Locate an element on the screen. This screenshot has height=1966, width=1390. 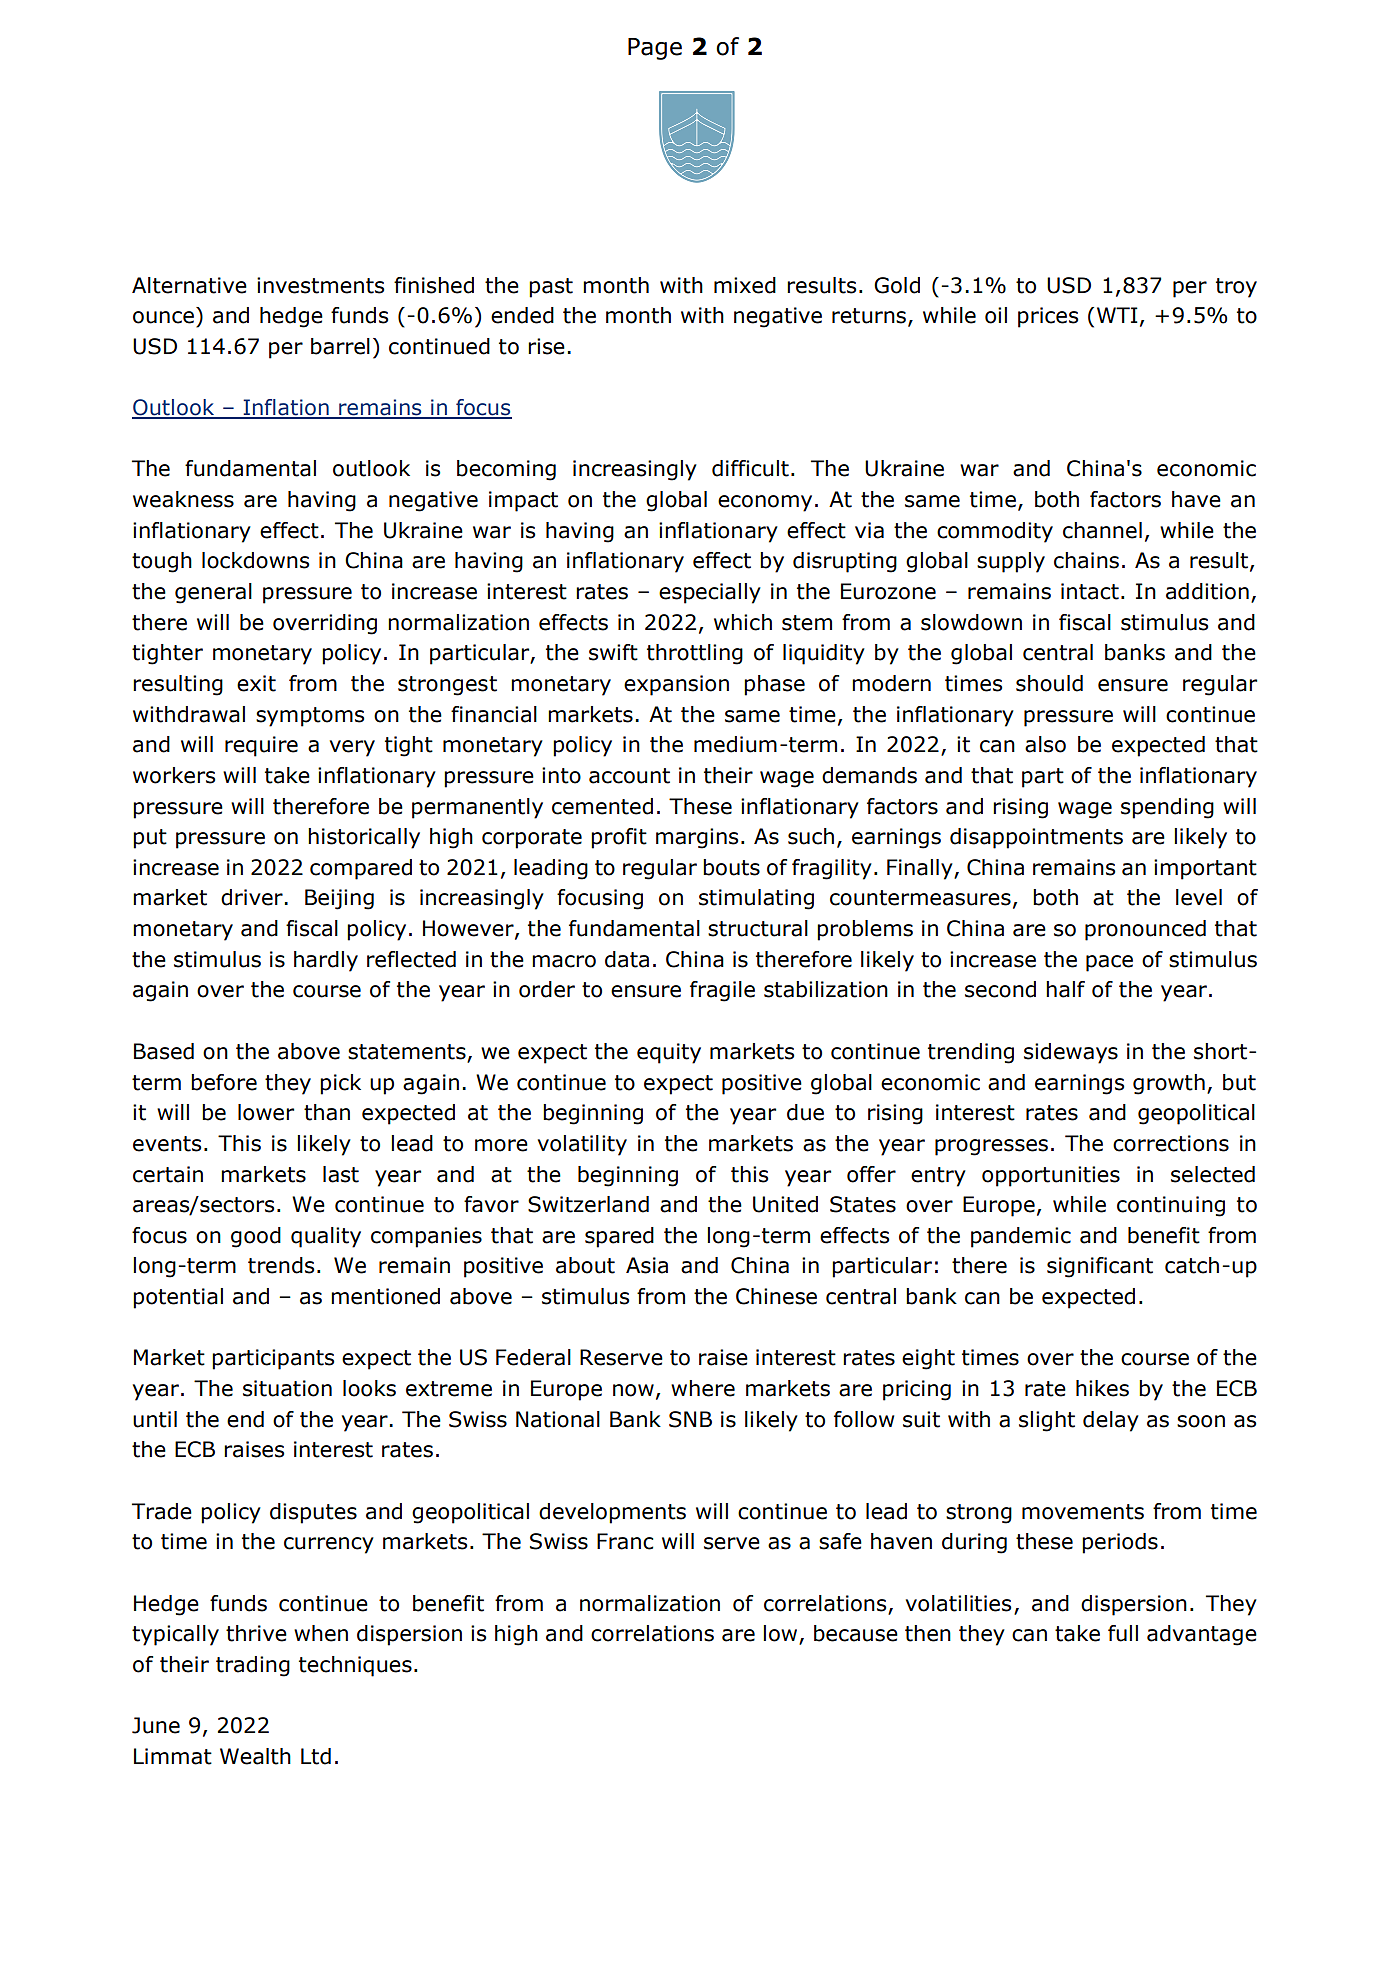
investments is located at coordinates (320, 285).
